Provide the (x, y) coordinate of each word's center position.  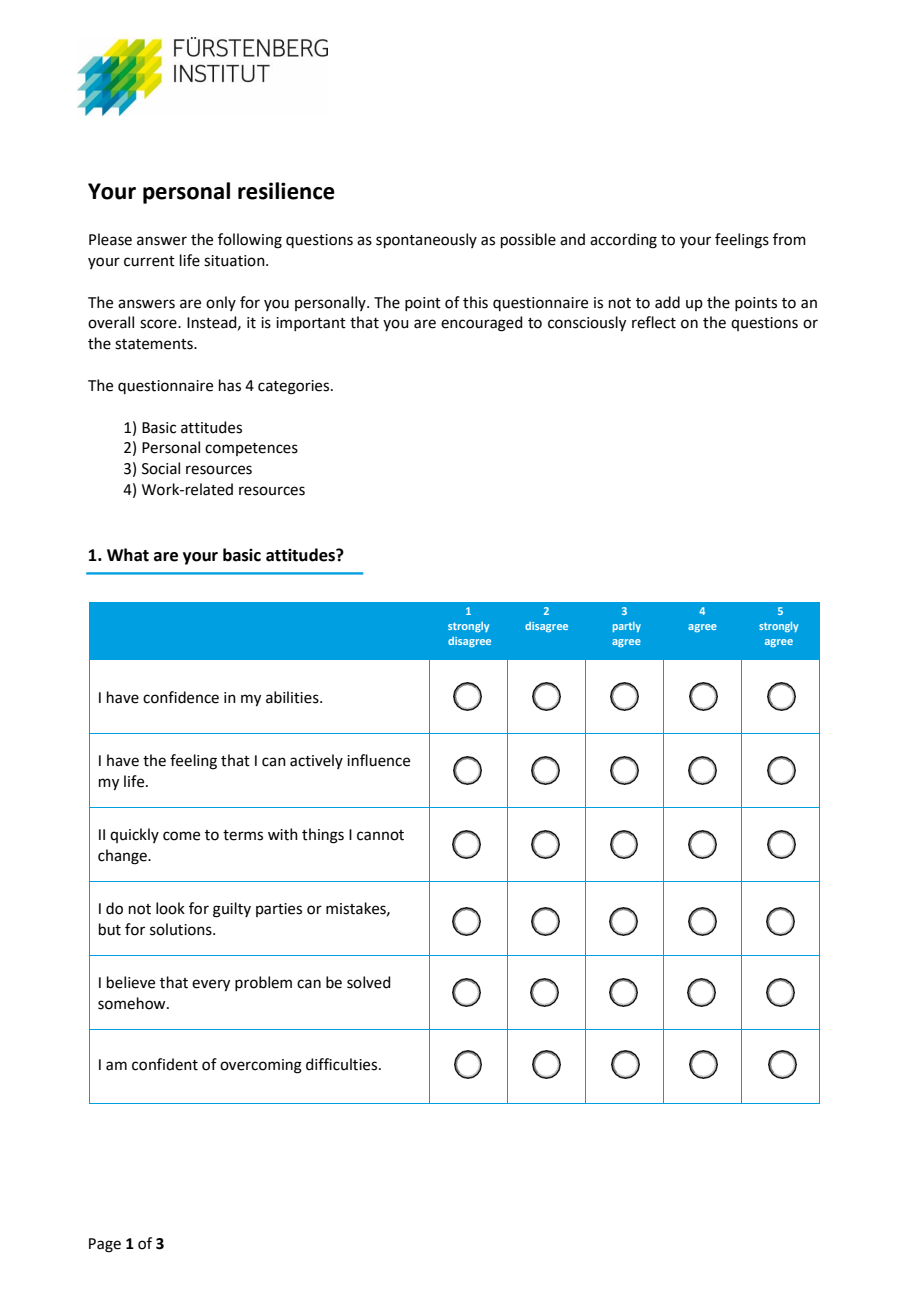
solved (369, 982)
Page (105, 1245)
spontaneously (426, 240)
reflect (654, 322)
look (170, 908)
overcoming (261, 1066)
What (128, 555)
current (149, 261)
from (789, 239)
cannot (380, 835)
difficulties (343, 1064)
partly (627, 627)
